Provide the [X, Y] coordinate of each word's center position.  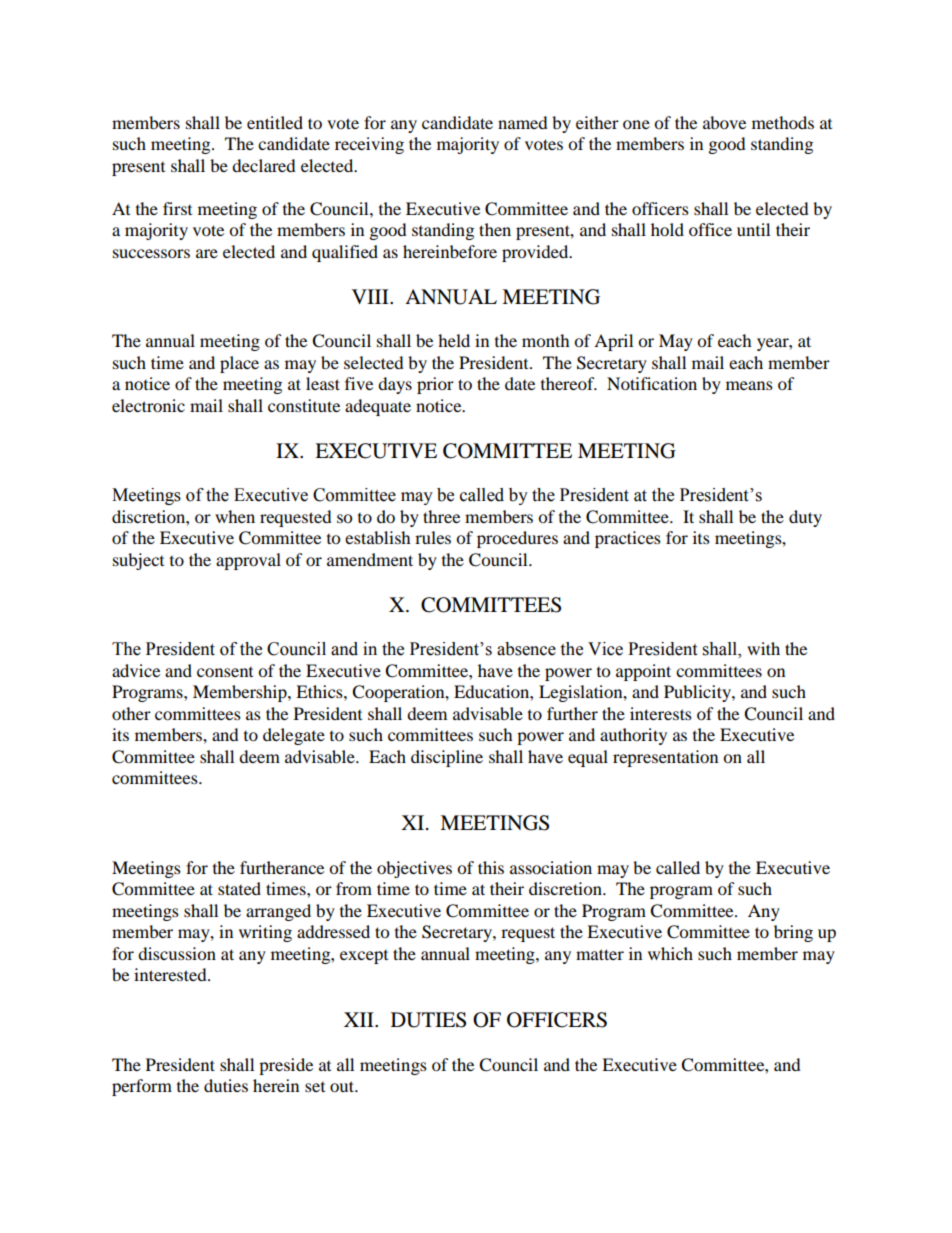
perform [142, 1087]
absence [526, 649]
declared [264, 165]
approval [248, 561]
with [763, 648]
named [523, 122]
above [724, 122]
